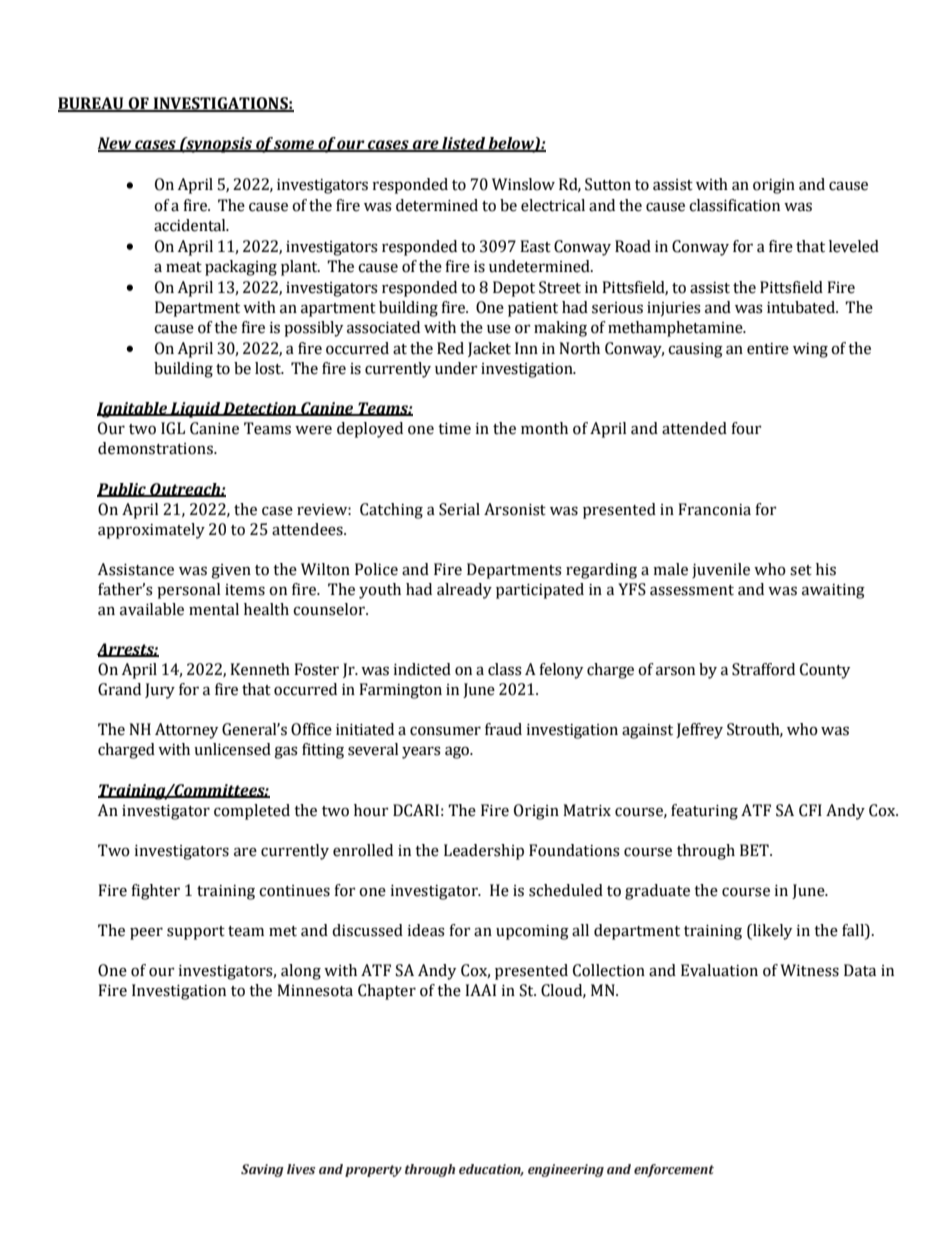  I want to click on New, so click(115, 144).
